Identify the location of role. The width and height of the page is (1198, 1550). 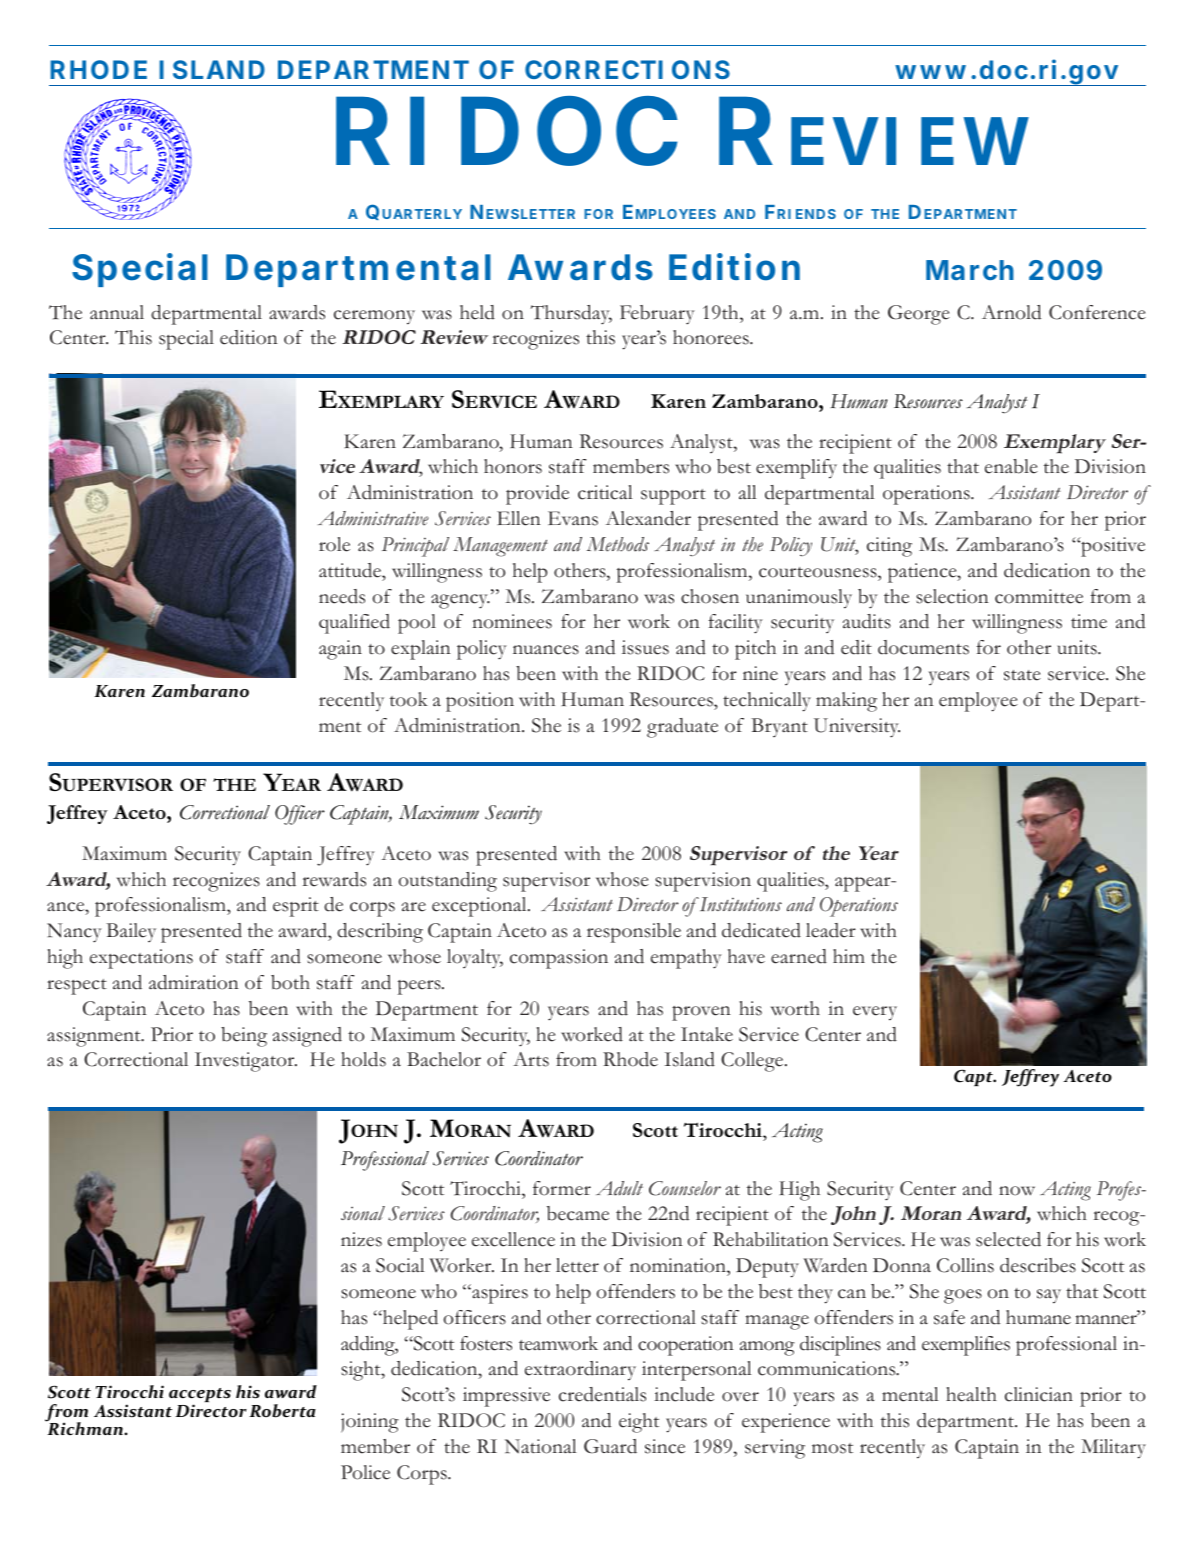
(334, 544).
